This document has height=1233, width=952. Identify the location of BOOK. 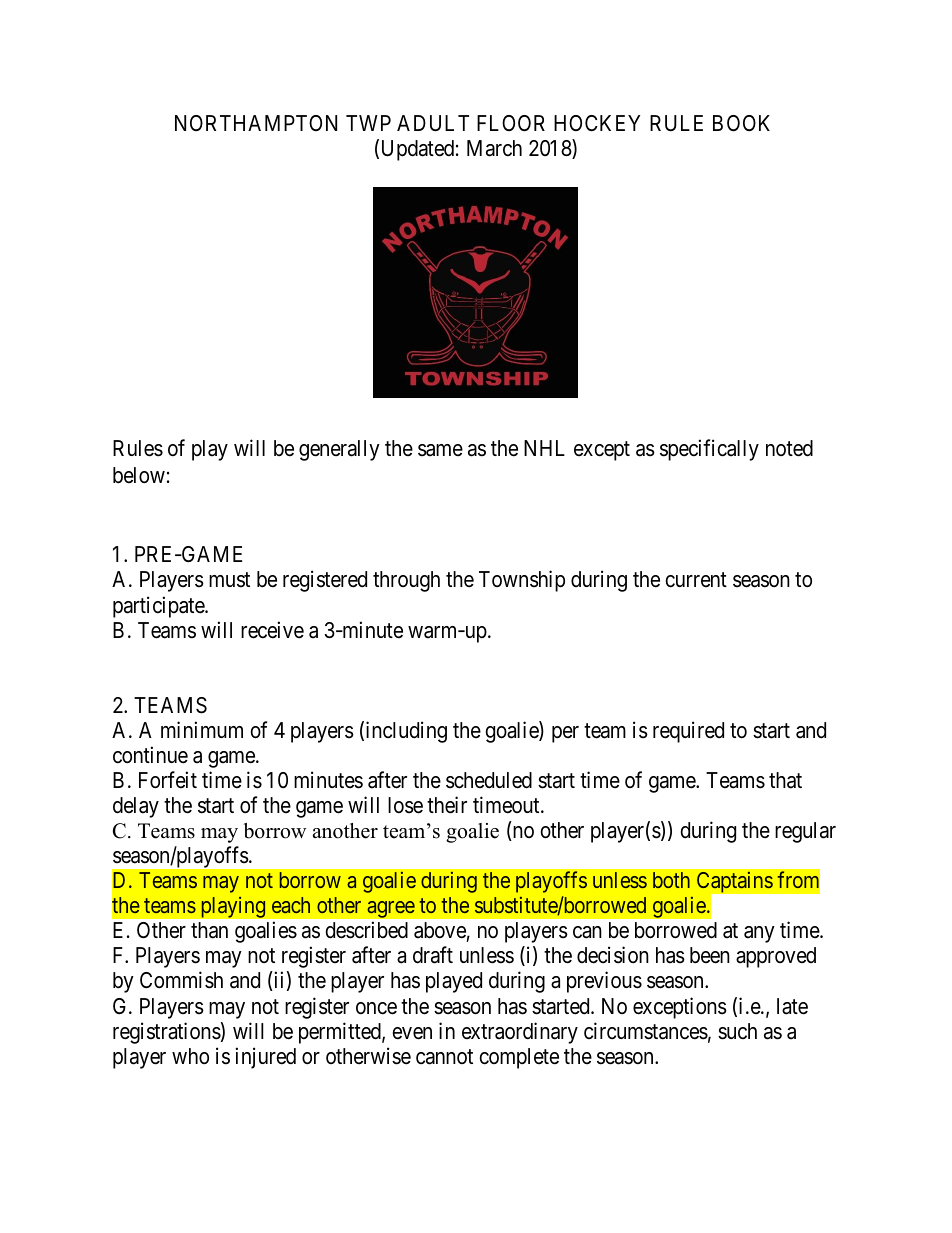
(741, 123).
